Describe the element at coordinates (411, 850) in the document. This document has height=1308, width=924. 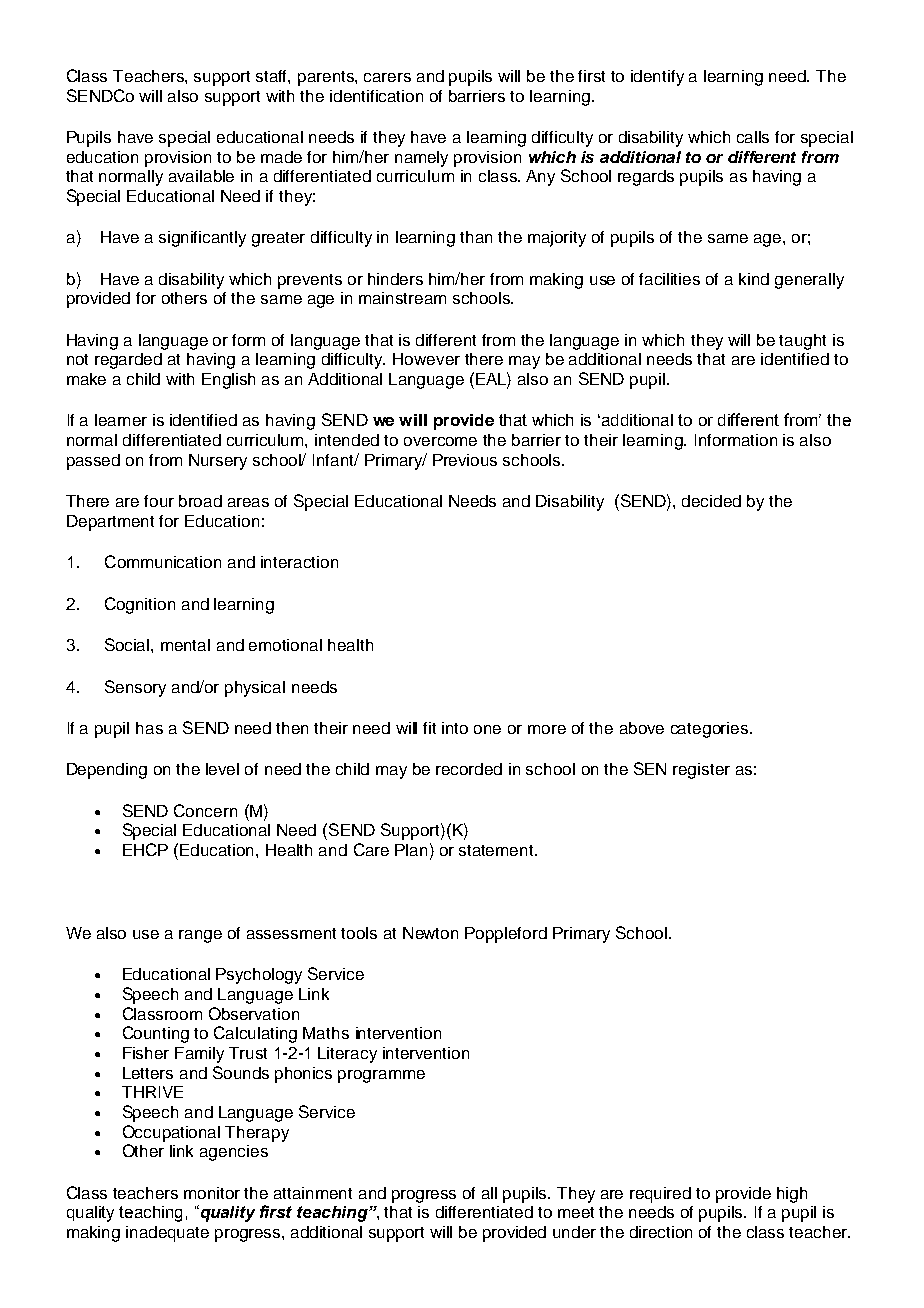
I see `Plan` at that location.
